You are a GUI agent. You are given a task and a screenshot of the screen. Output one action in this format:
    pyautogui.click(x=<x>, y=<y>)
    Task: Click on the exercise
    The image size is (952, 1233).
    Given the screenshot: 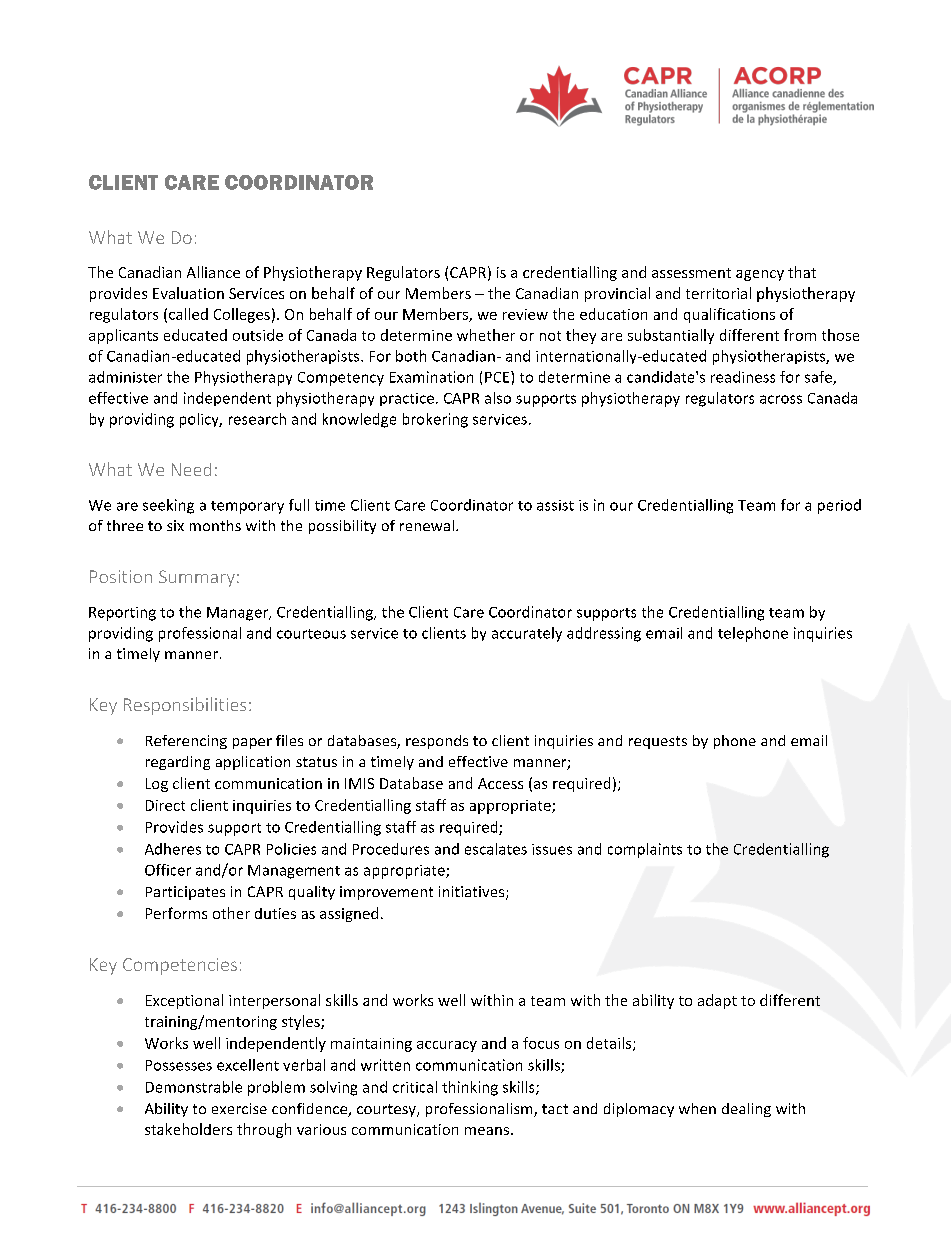 What is the action you would take?
    pyautogui.click(x=239, y=1108)
